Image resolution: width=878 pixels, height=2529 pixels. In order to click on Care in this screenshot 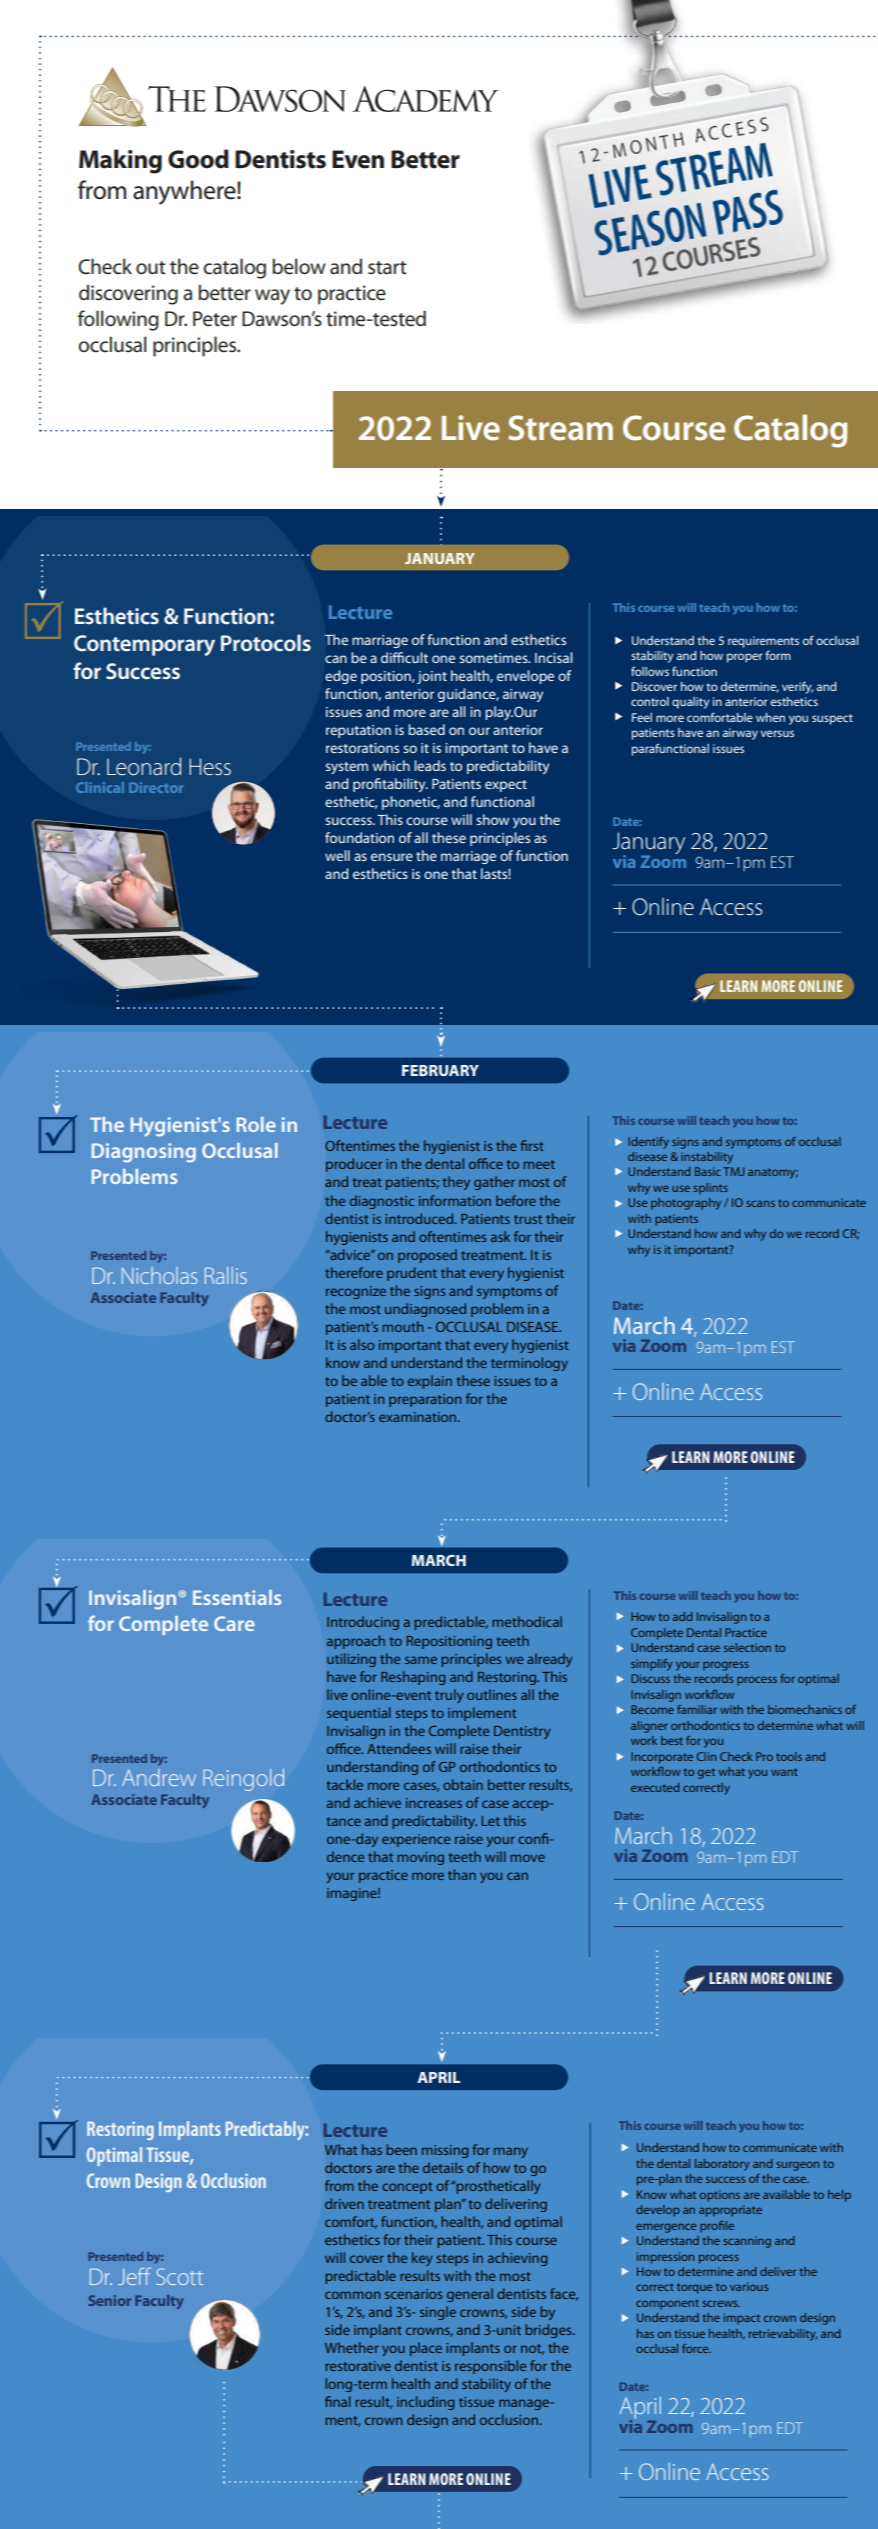, I will do `click(234, 1623)`.
